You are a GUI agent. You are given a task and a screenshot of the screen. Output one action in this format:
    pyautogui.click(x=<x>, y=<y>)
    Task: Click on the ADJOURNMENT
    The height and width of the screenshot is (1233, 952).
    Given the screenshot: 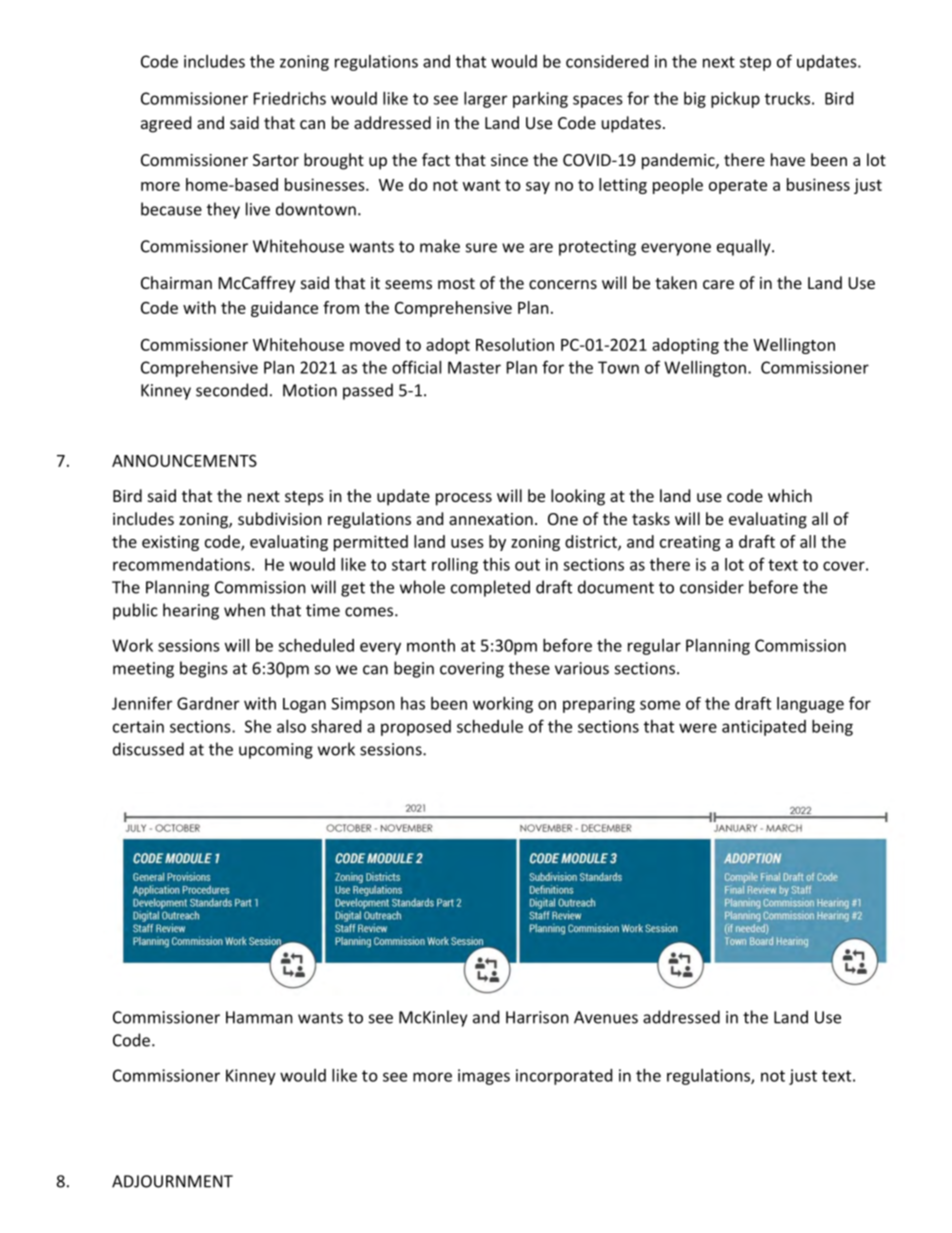 What is the action you would take?
    pyautogui.click(x=172, y=1181)
